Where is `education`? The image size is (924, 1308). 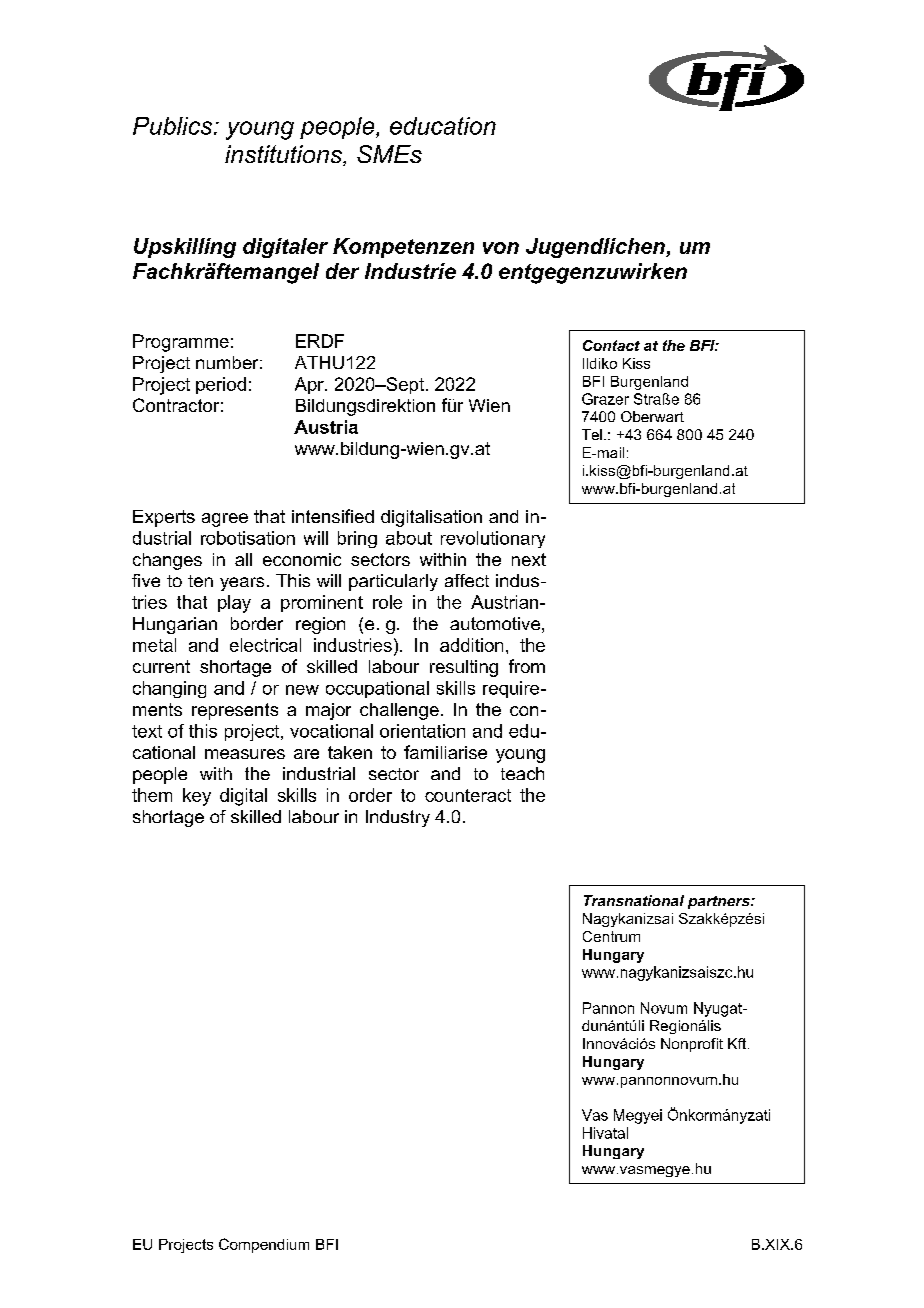
education is located at coordinates (443, 126).
